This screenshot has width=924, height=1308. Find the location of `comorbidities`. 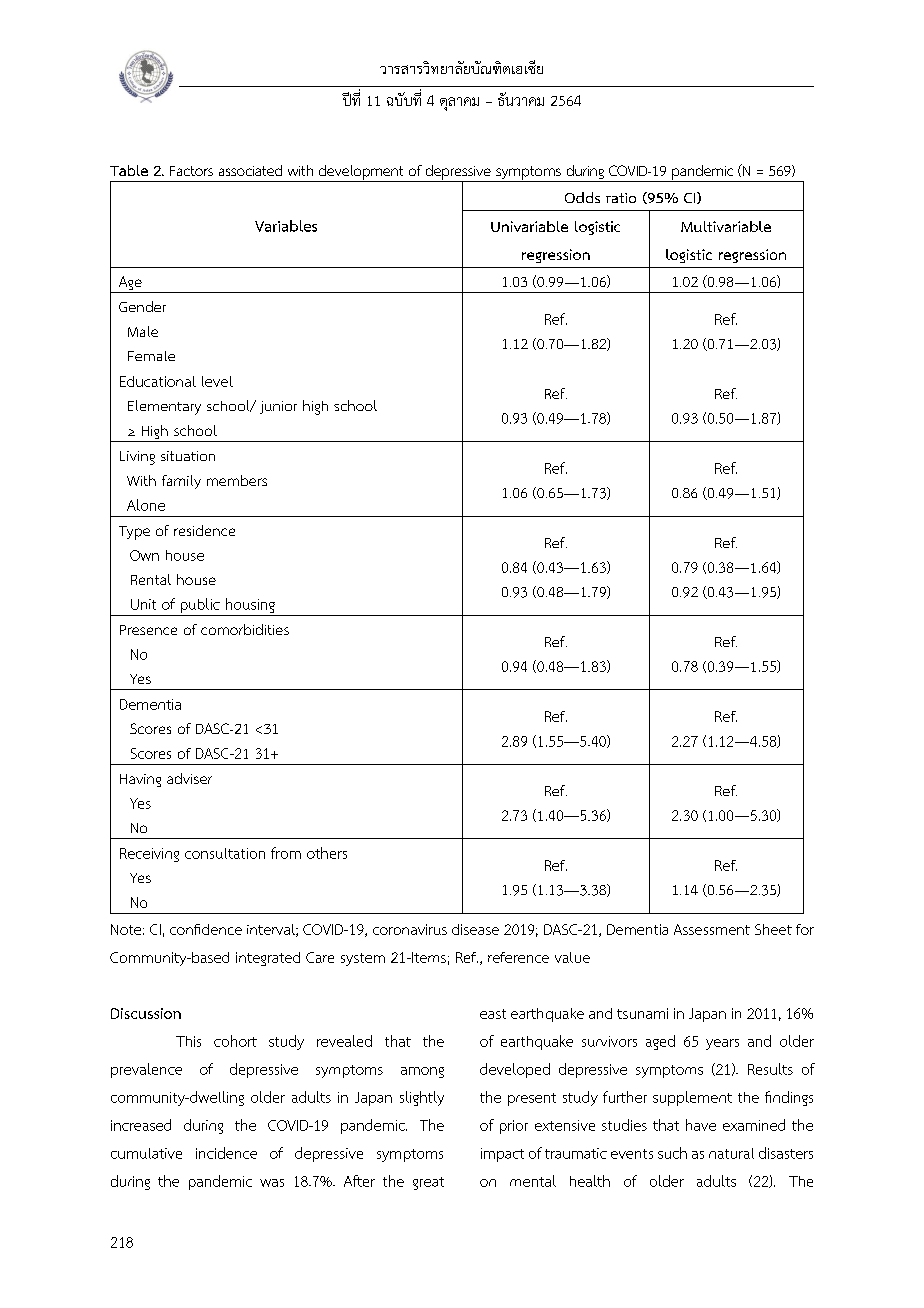

comorbidities is located at coordinates (245, 629).
